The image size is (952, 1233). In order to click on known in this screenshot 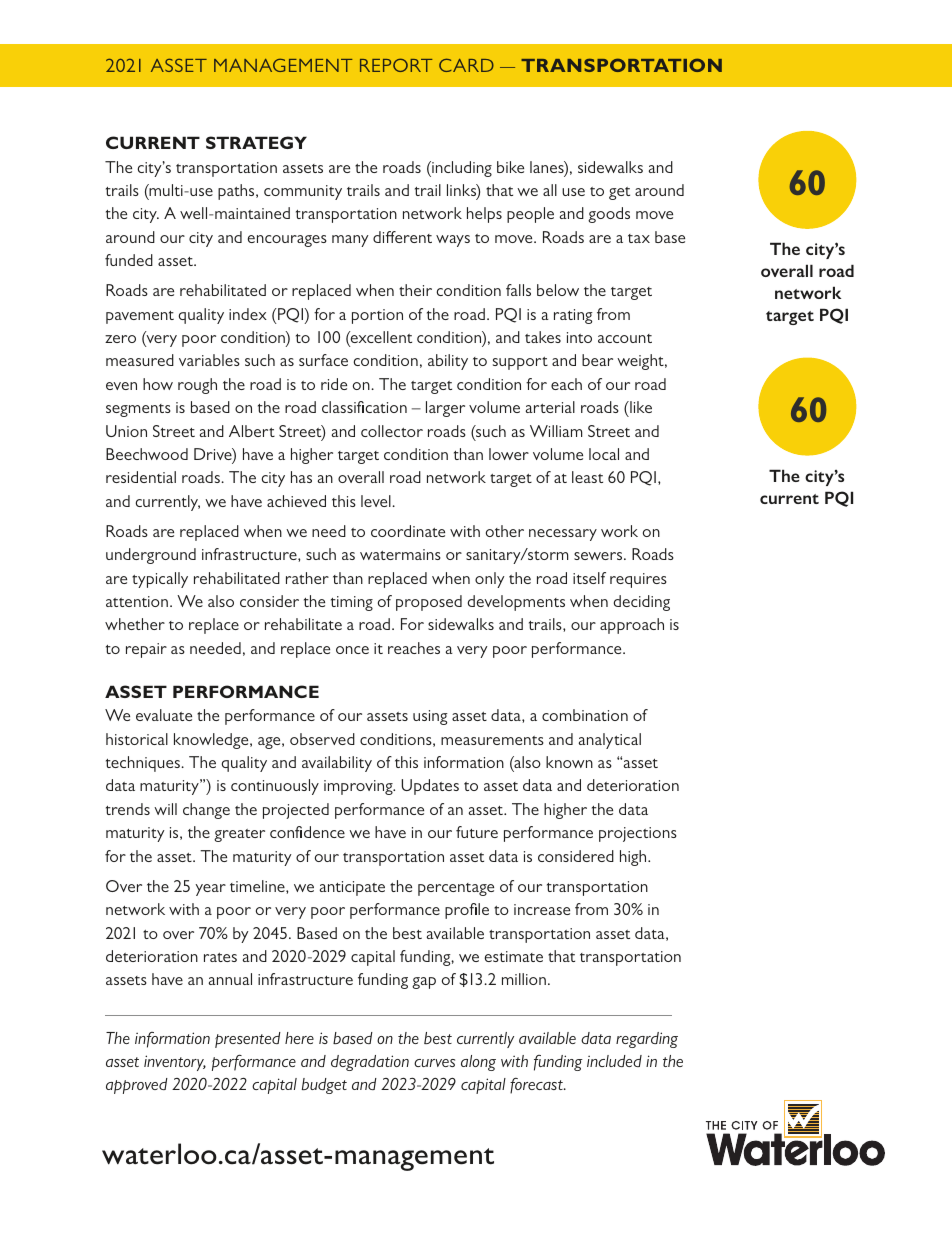, I will do `click(569, 762)`.
